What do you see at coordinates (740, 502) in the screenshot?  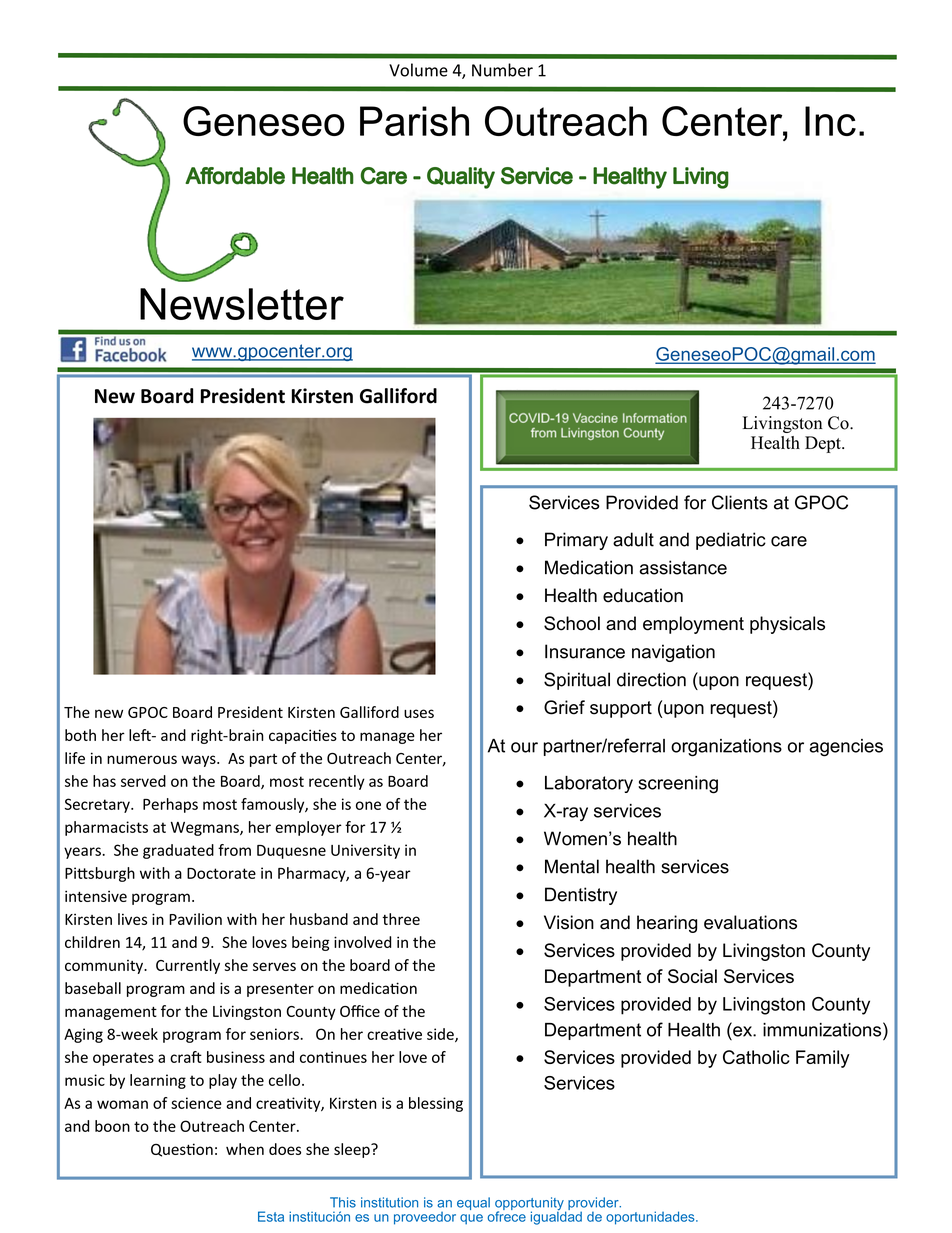 I see `Clients` at bounding box center [740, 502].
